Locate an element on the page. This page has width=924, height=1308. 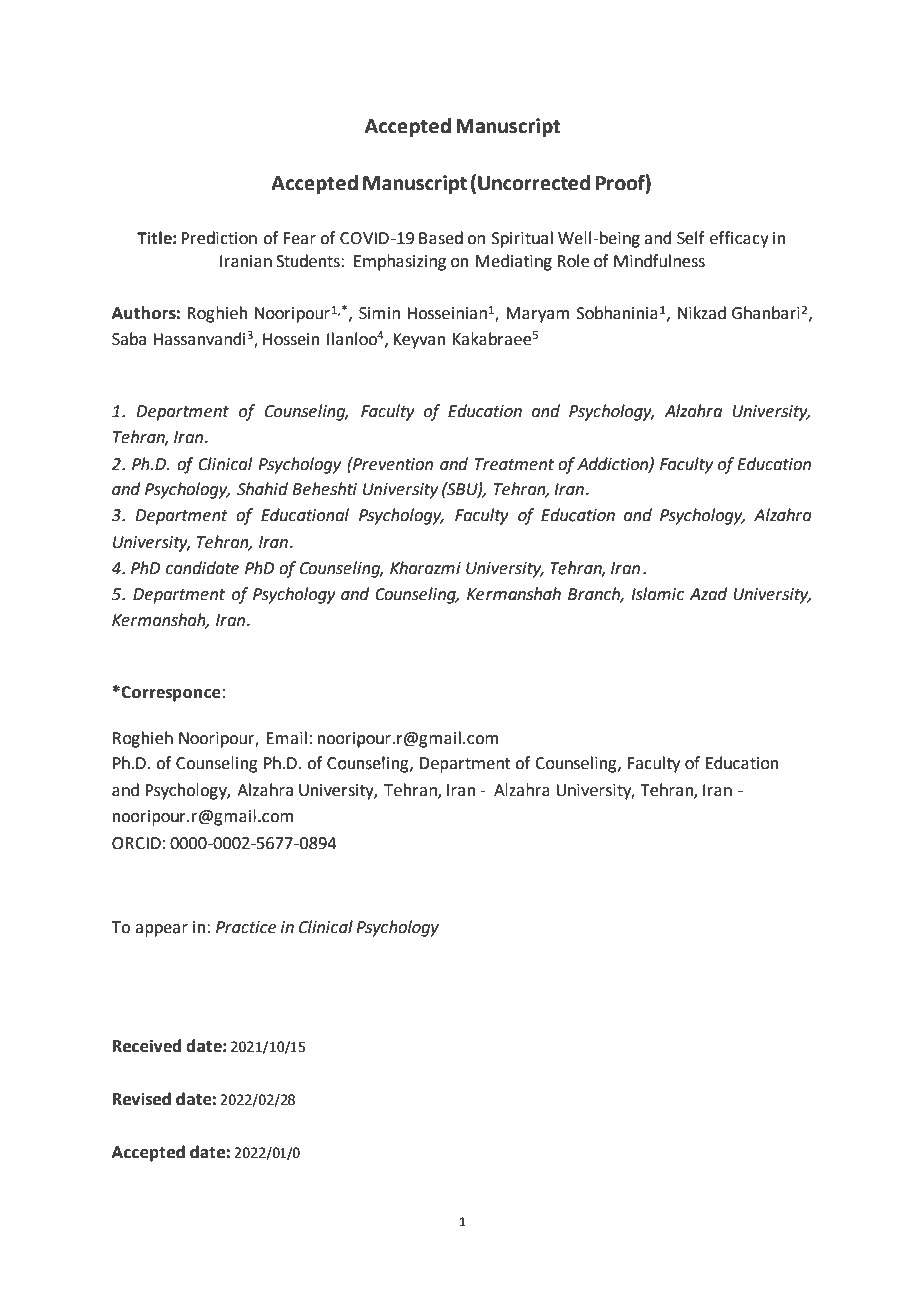
Practice is located at coordinates (246, 927).
